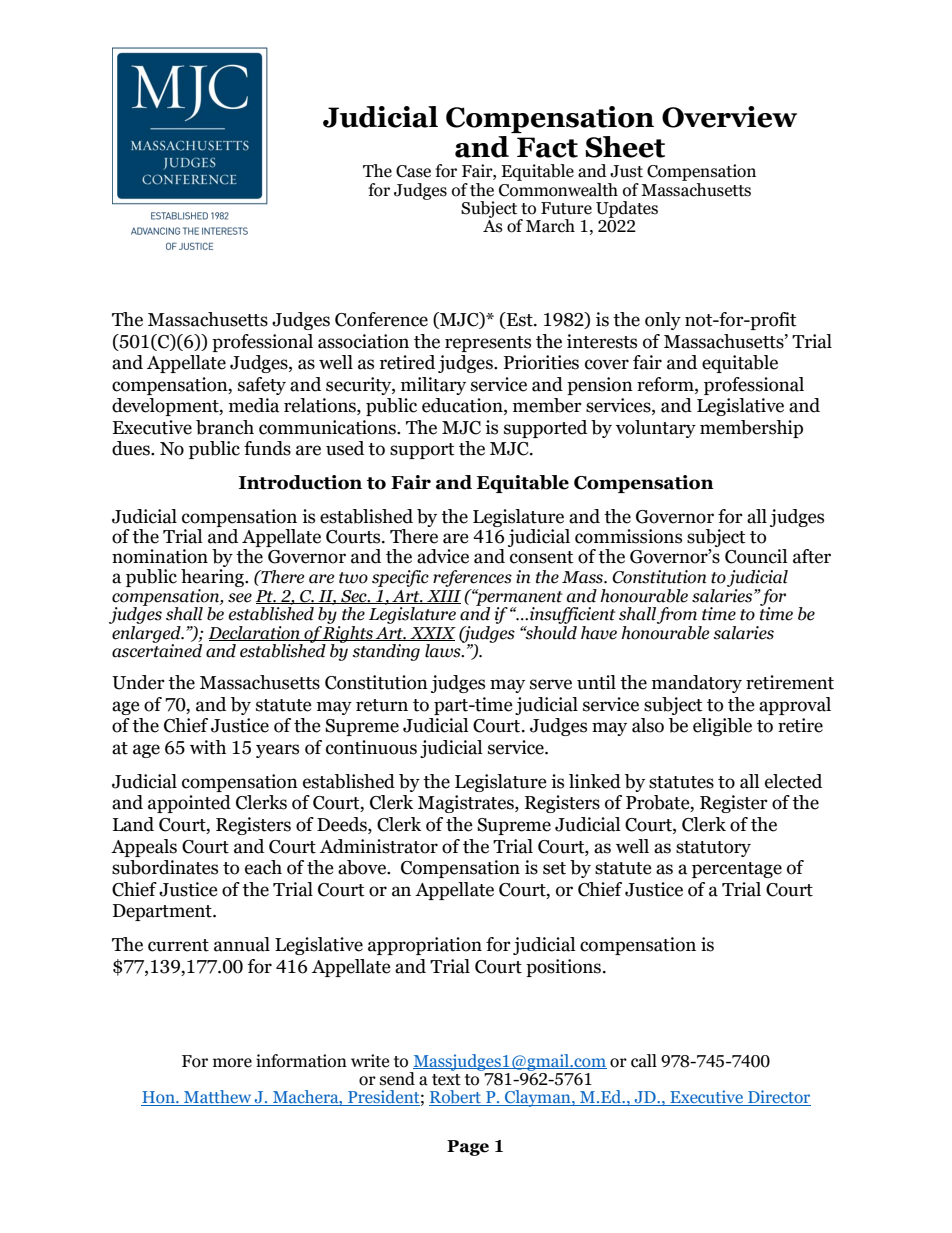 Image resolution: width=952 pixels, height=1233 pixels. What do you see at coordinates (467, 804) in the screenshot?
I see `Magistrates` at bounding box center [467, 804].
